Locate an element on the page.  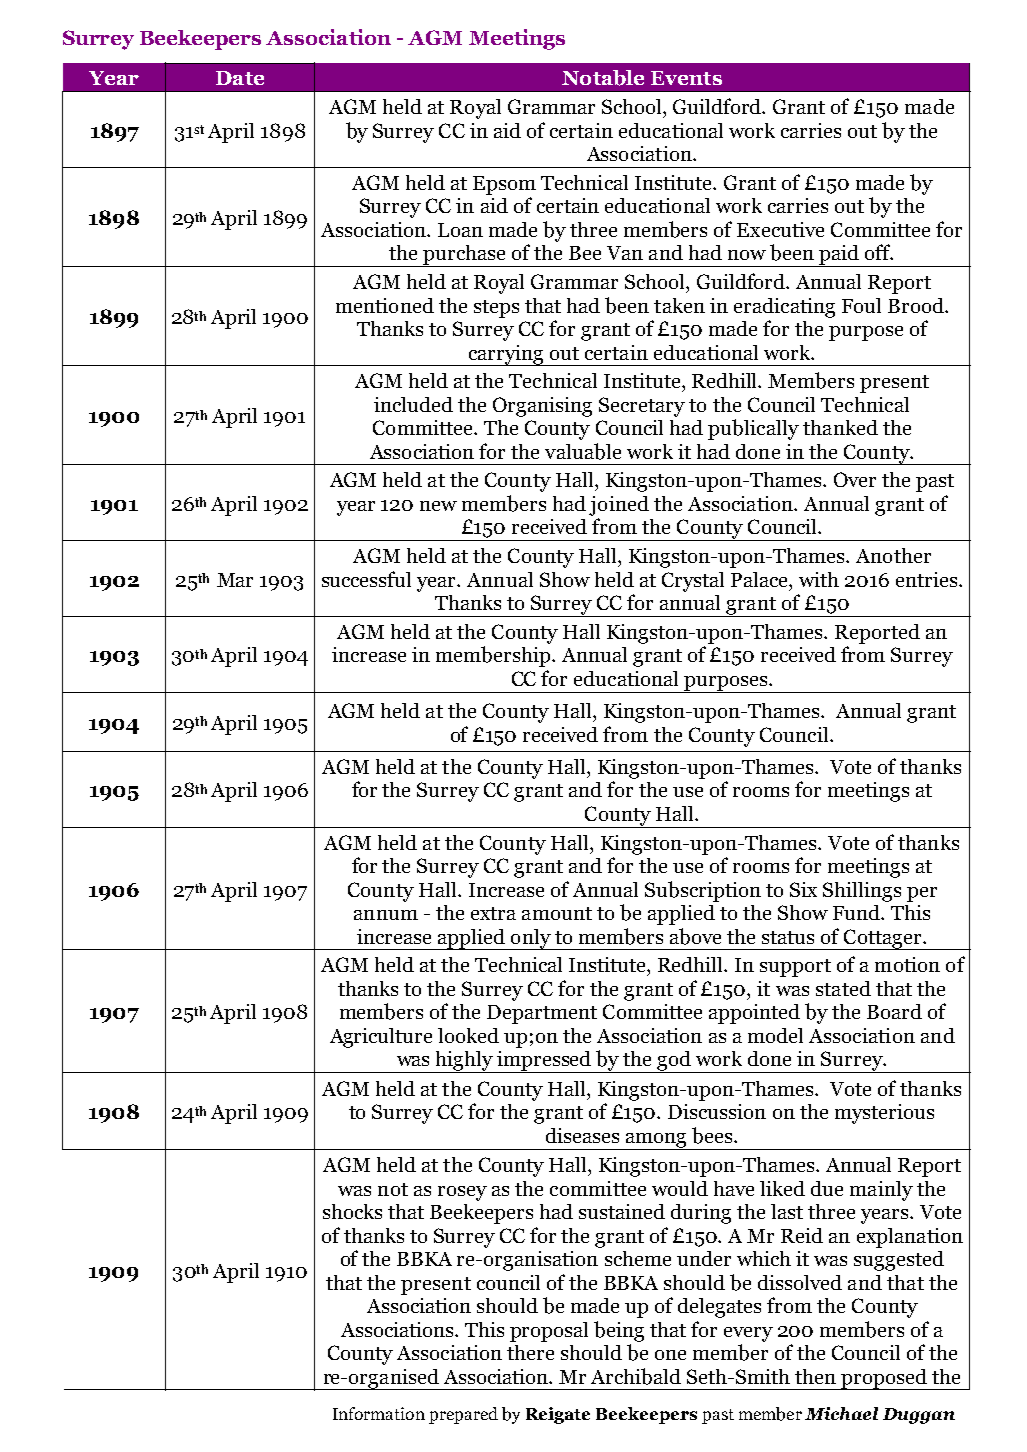
successful is located at coordinates (366, 579).
